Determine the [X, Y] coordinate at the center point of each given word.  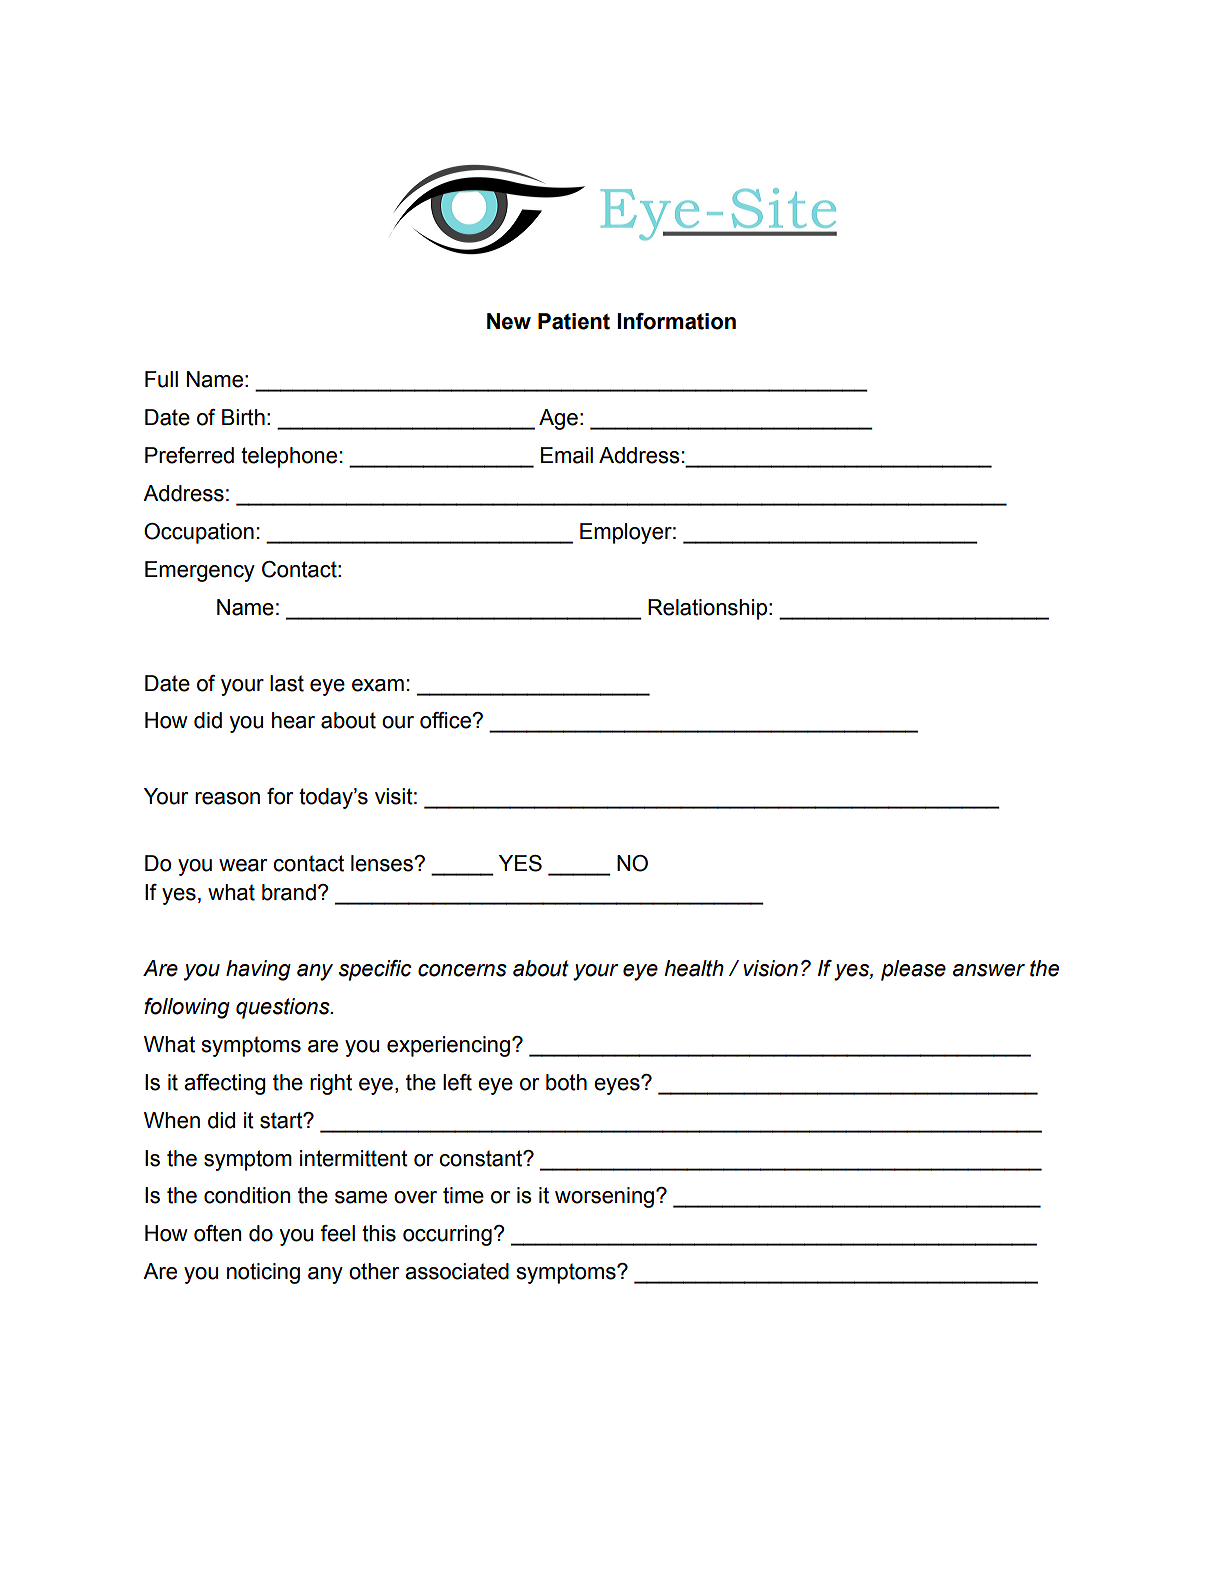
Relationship [707, 609]
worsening [604, 1197]
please [913, 970]
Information [676, 321]
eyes [618, 1085]
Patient [574, 321]
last [287, 683]
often [217, 1233]
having [258, 970]
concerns [462, 970]
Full [161, 379]
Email [567, 455]
